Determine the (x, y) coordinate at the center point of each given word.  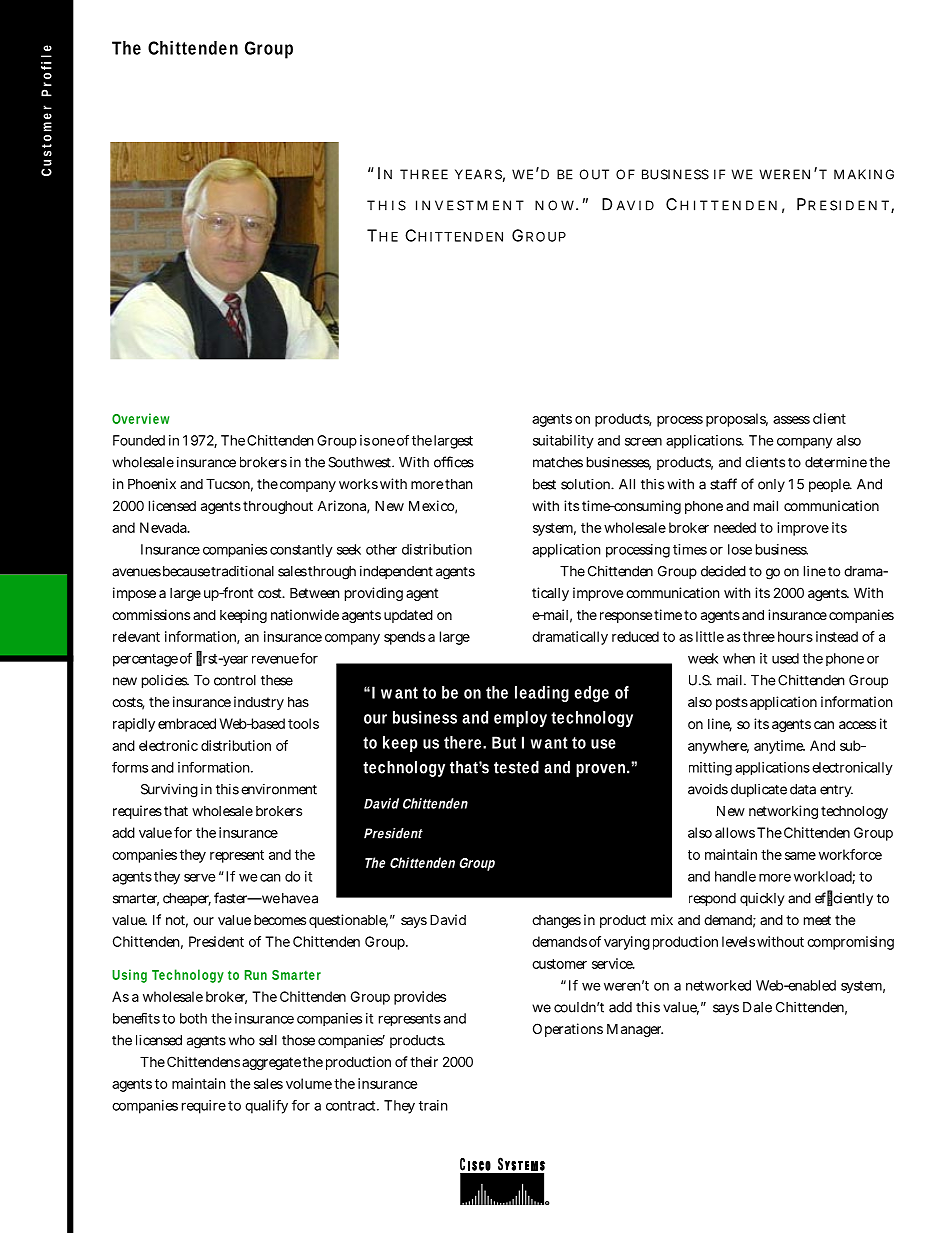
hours (795, 636)
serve (200, 877)
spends (404, 638)
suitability (563, 442)
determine (836, 462)
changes (556, 921)
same (800, 856)
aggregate (271, 1063)
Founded (139, 440)
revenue (275, 659)
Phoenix (152, 483)
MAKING (864, 174)
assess (791, 420)
